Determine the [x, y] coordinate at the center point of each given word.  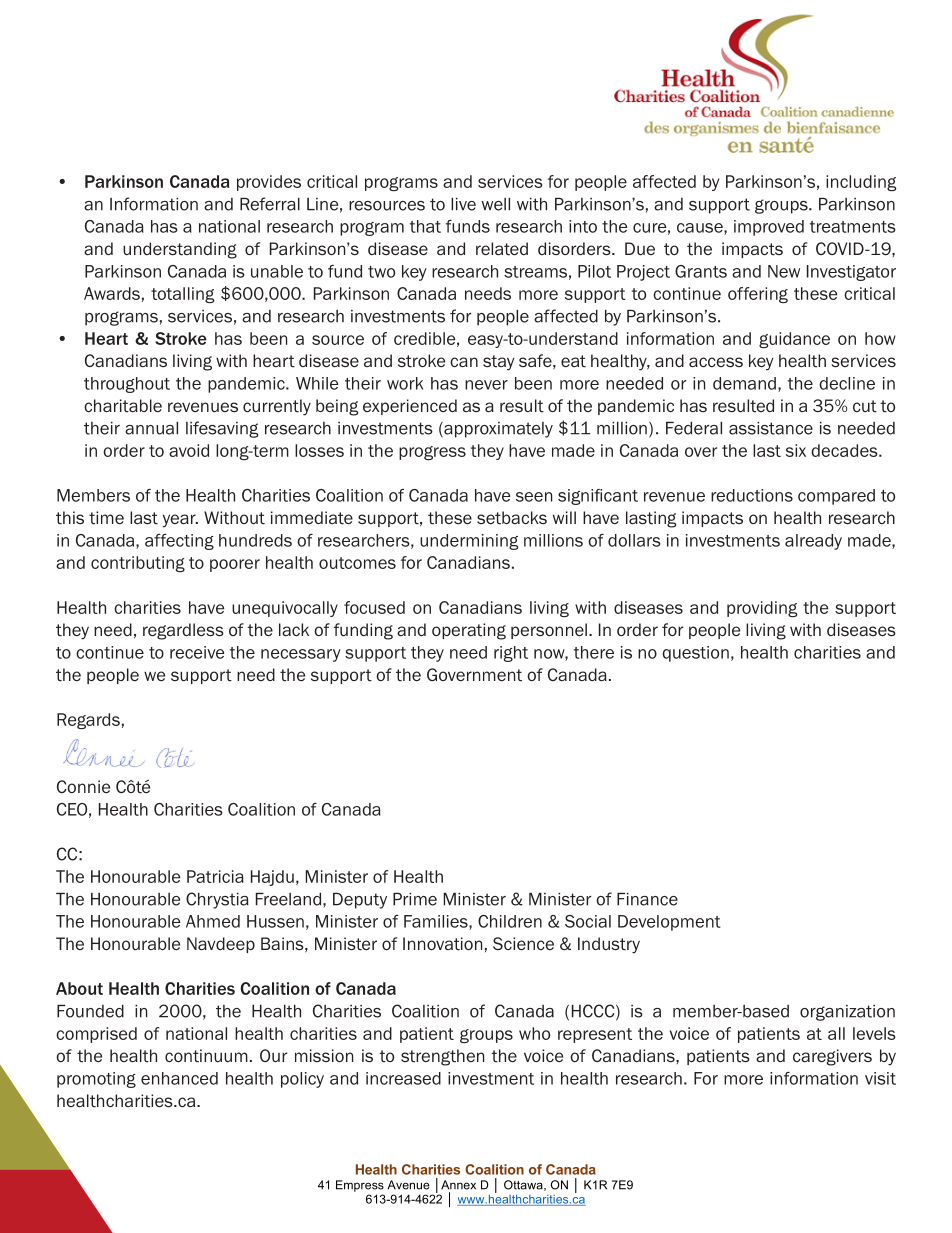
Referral [270, 204]
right [511, 654]
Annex [458, 1185]
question [695, 654]
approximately [497, 430]
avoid [189, 450]
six [796, 450]
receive [197, 652]
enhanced [179, 1078]
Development [669, 923]
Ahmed [213, 921]
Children [510, 921]
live [463, 204]
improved [769, 228]
